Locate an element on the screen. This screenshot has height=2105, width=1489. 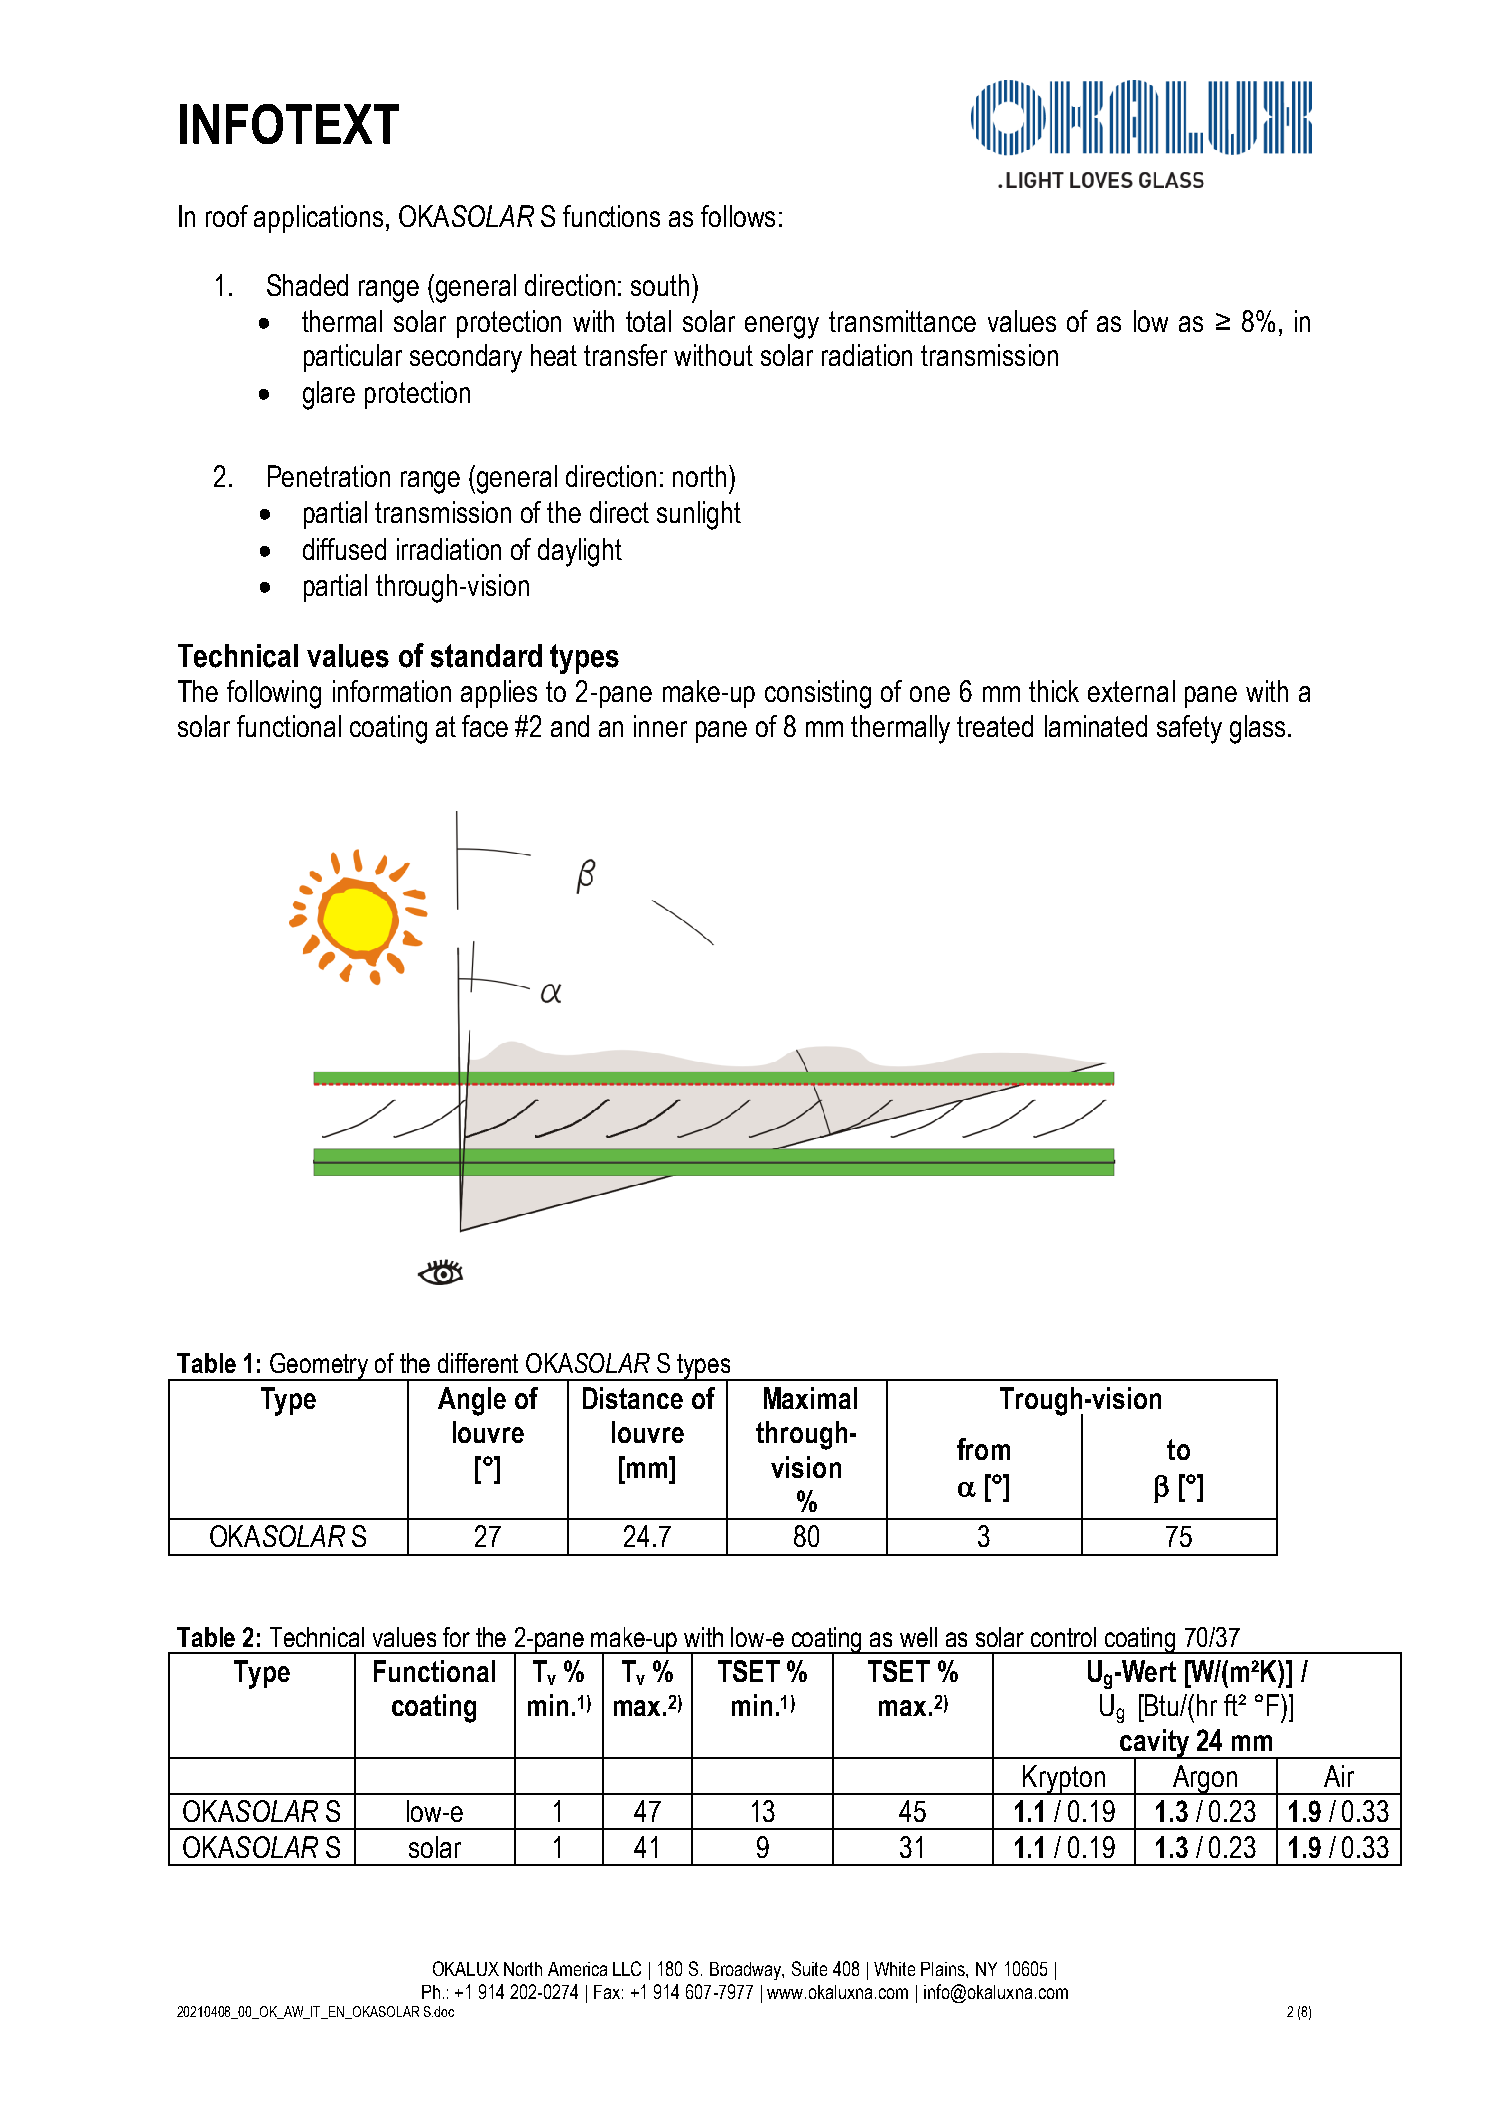
Shaded is located at coordinates (307, 285).
